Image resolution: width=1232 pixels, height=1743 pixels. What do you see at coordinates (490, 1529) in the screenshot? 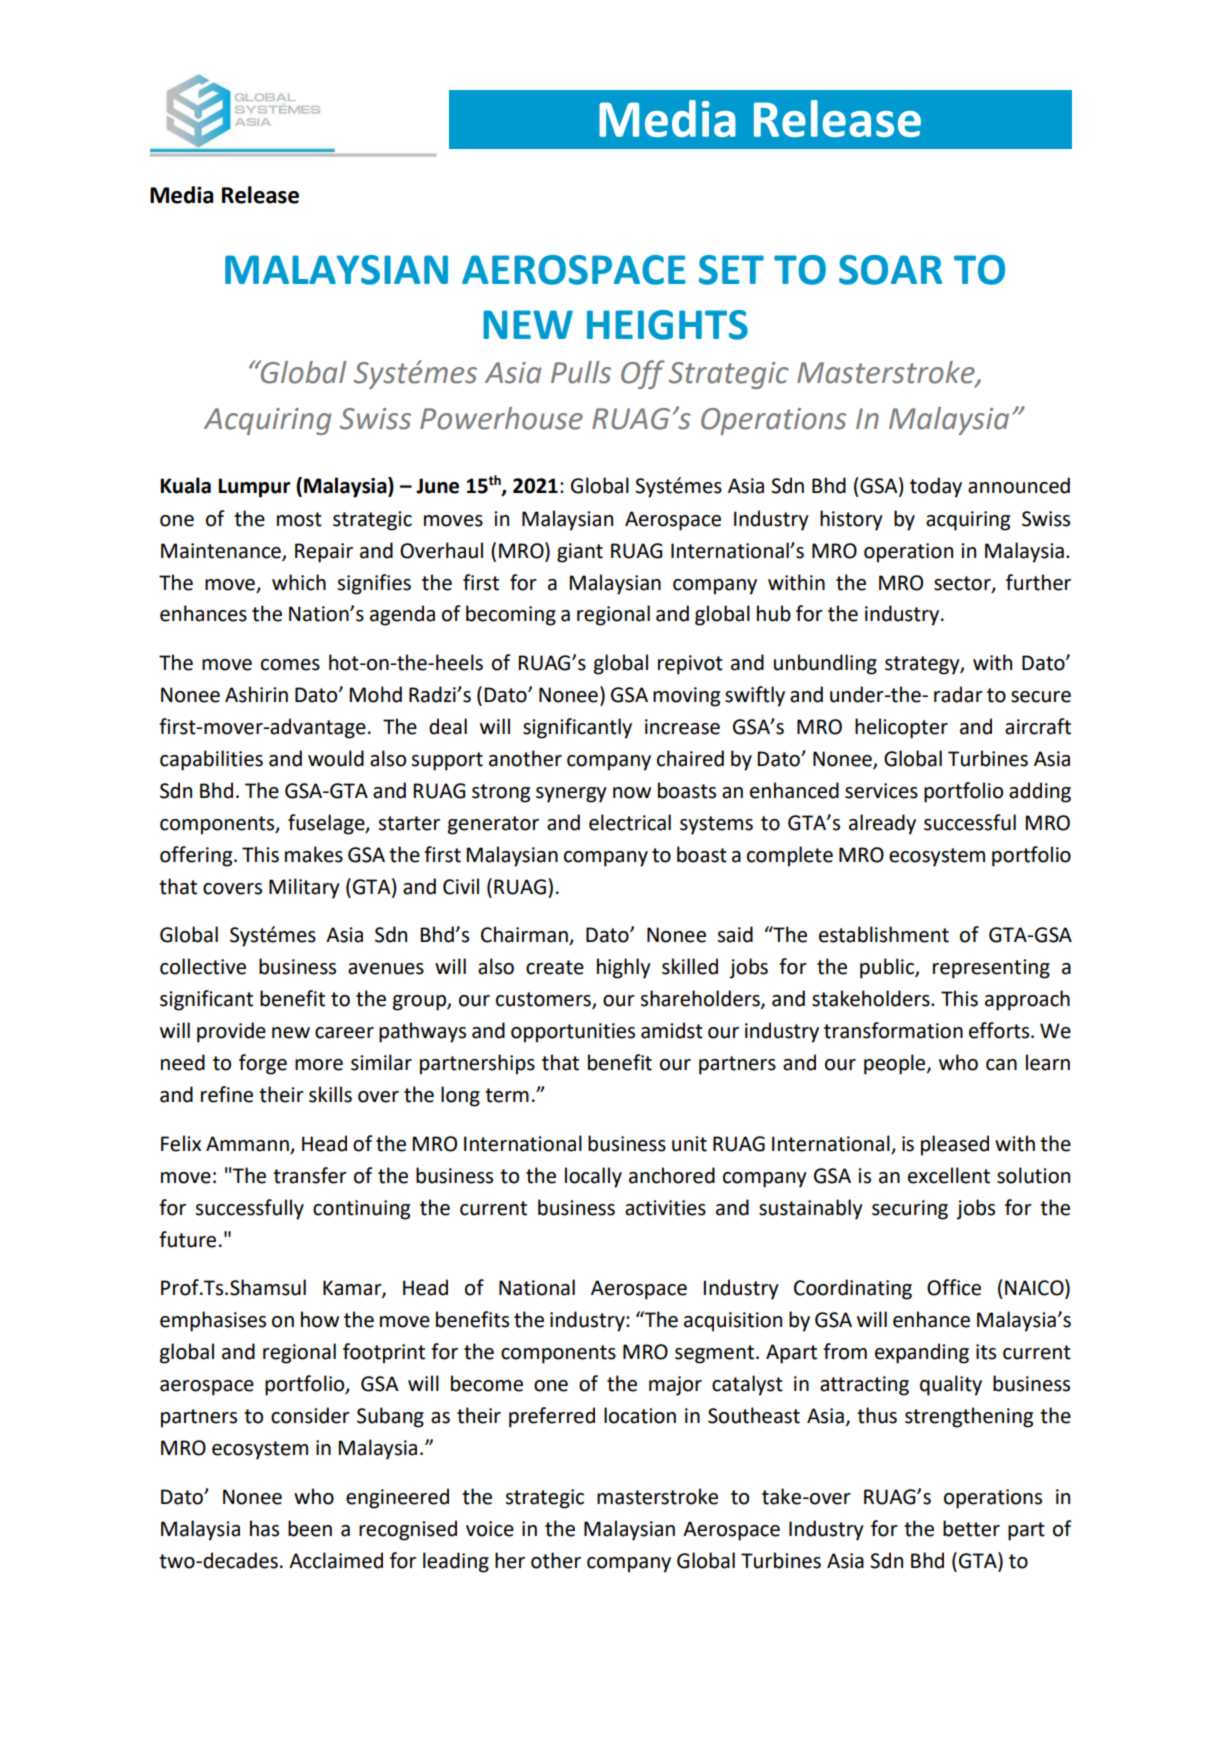
I see `voice` at bounding box center [490, 1529].
